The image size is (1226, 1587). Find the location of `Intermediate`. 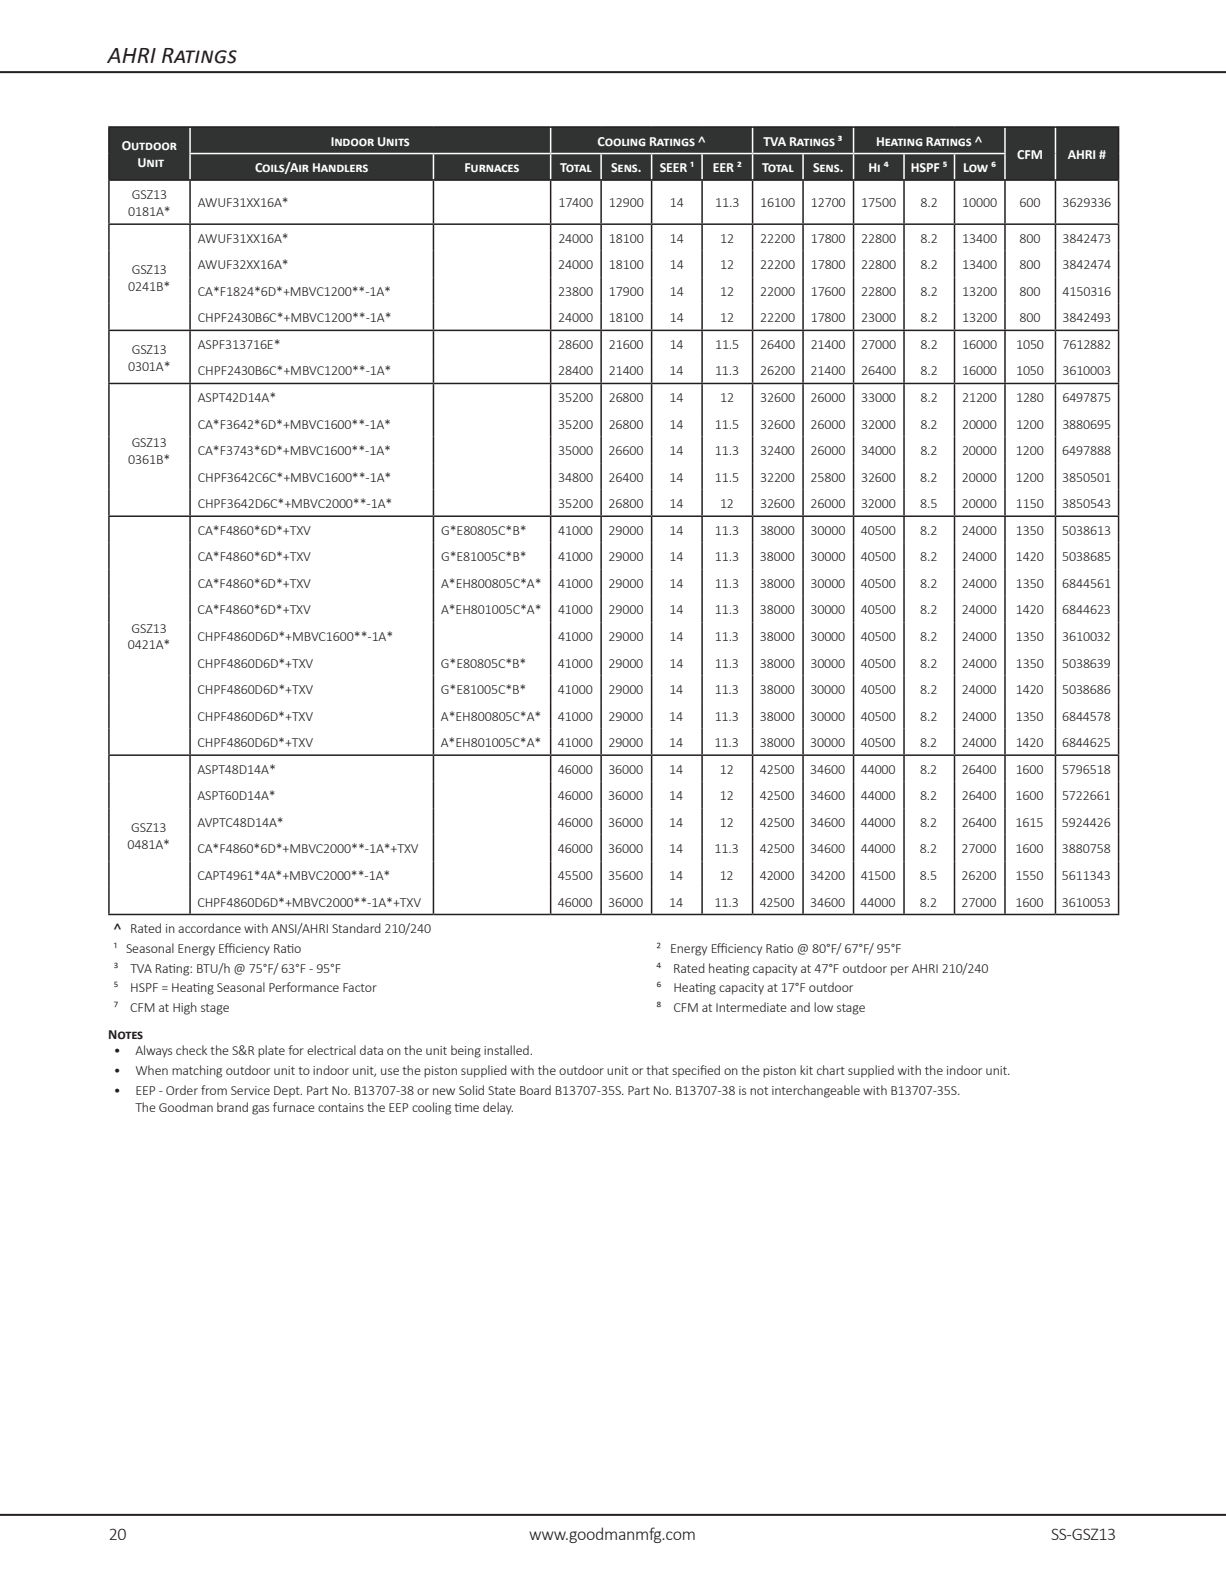

Intermediate is located at coordinates (751, 1007).
